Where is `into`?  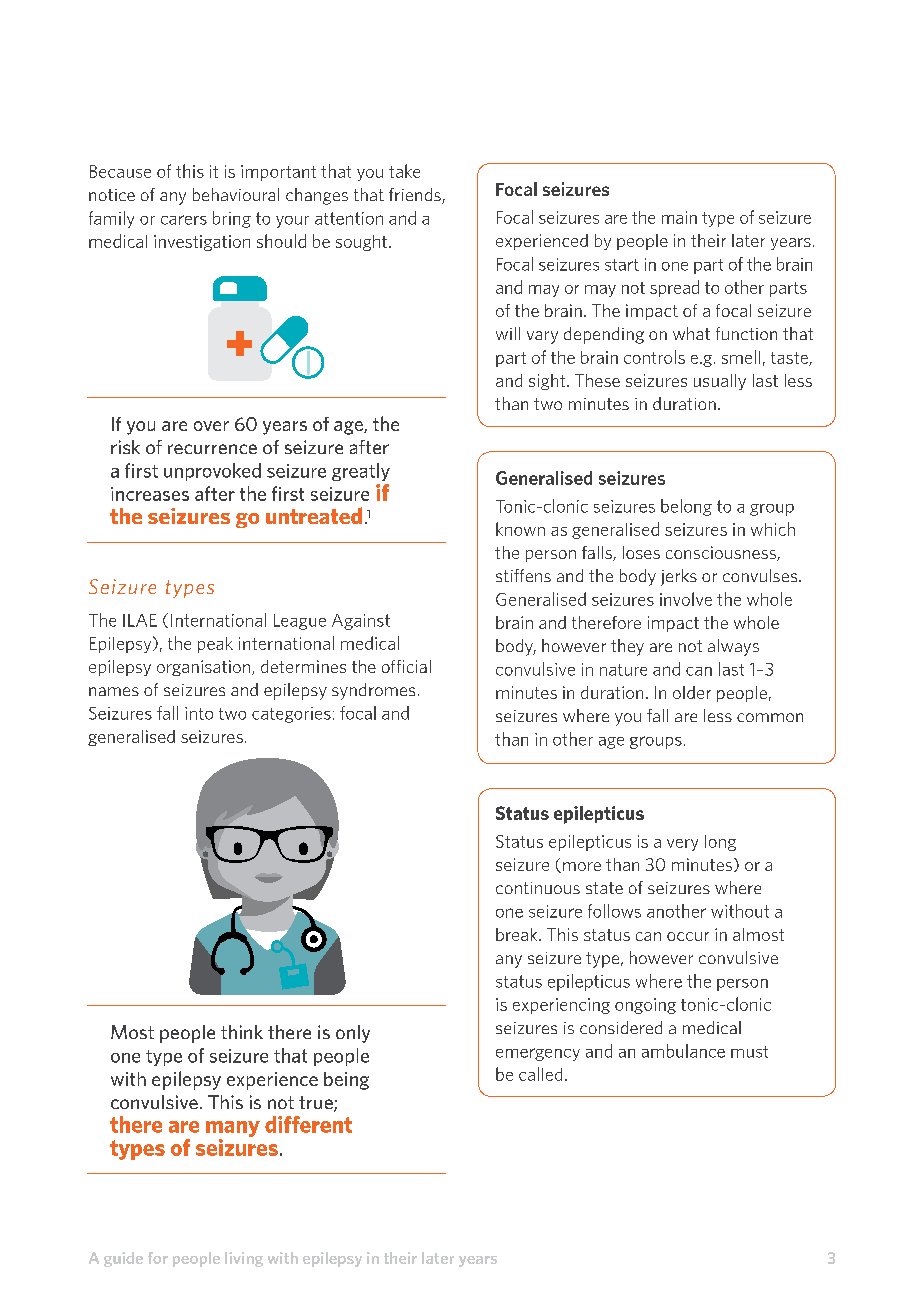
into is located at coordinates (199, 713).
